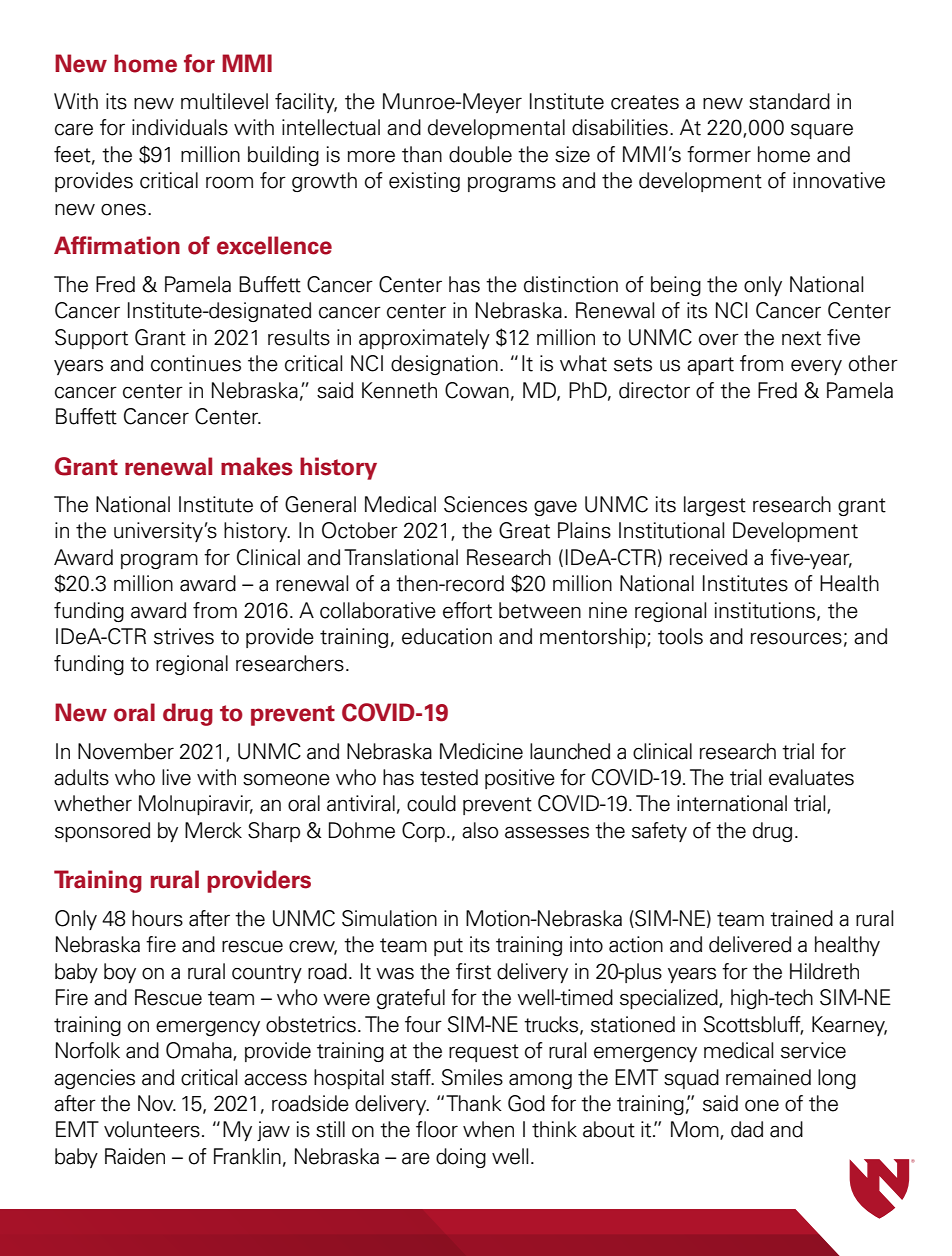 The height and width of the page is (1256, 952). I want to click on individuals, so click(180, 127).
